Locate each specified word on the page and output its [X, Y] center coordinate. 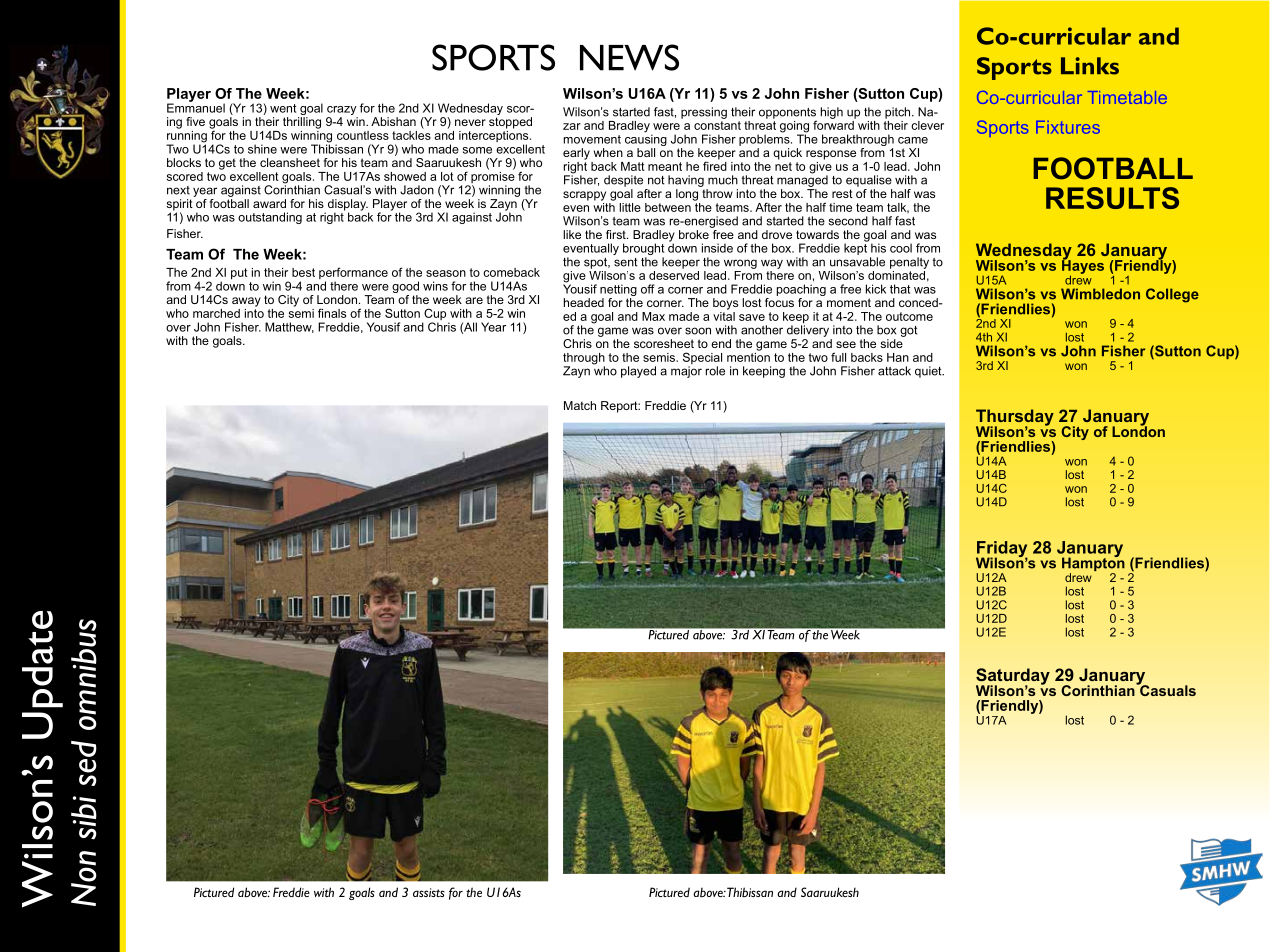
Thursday [1015, 418]
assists [429, 892]
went [283, 108]
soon [698, 331]
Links [1090, 66]
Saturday [1013, 677]
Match [580, 405]
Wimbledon [1100, 294]
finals [332, 313]
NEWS [629, 57]
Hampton [1093, 564]
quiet [929, 372]
